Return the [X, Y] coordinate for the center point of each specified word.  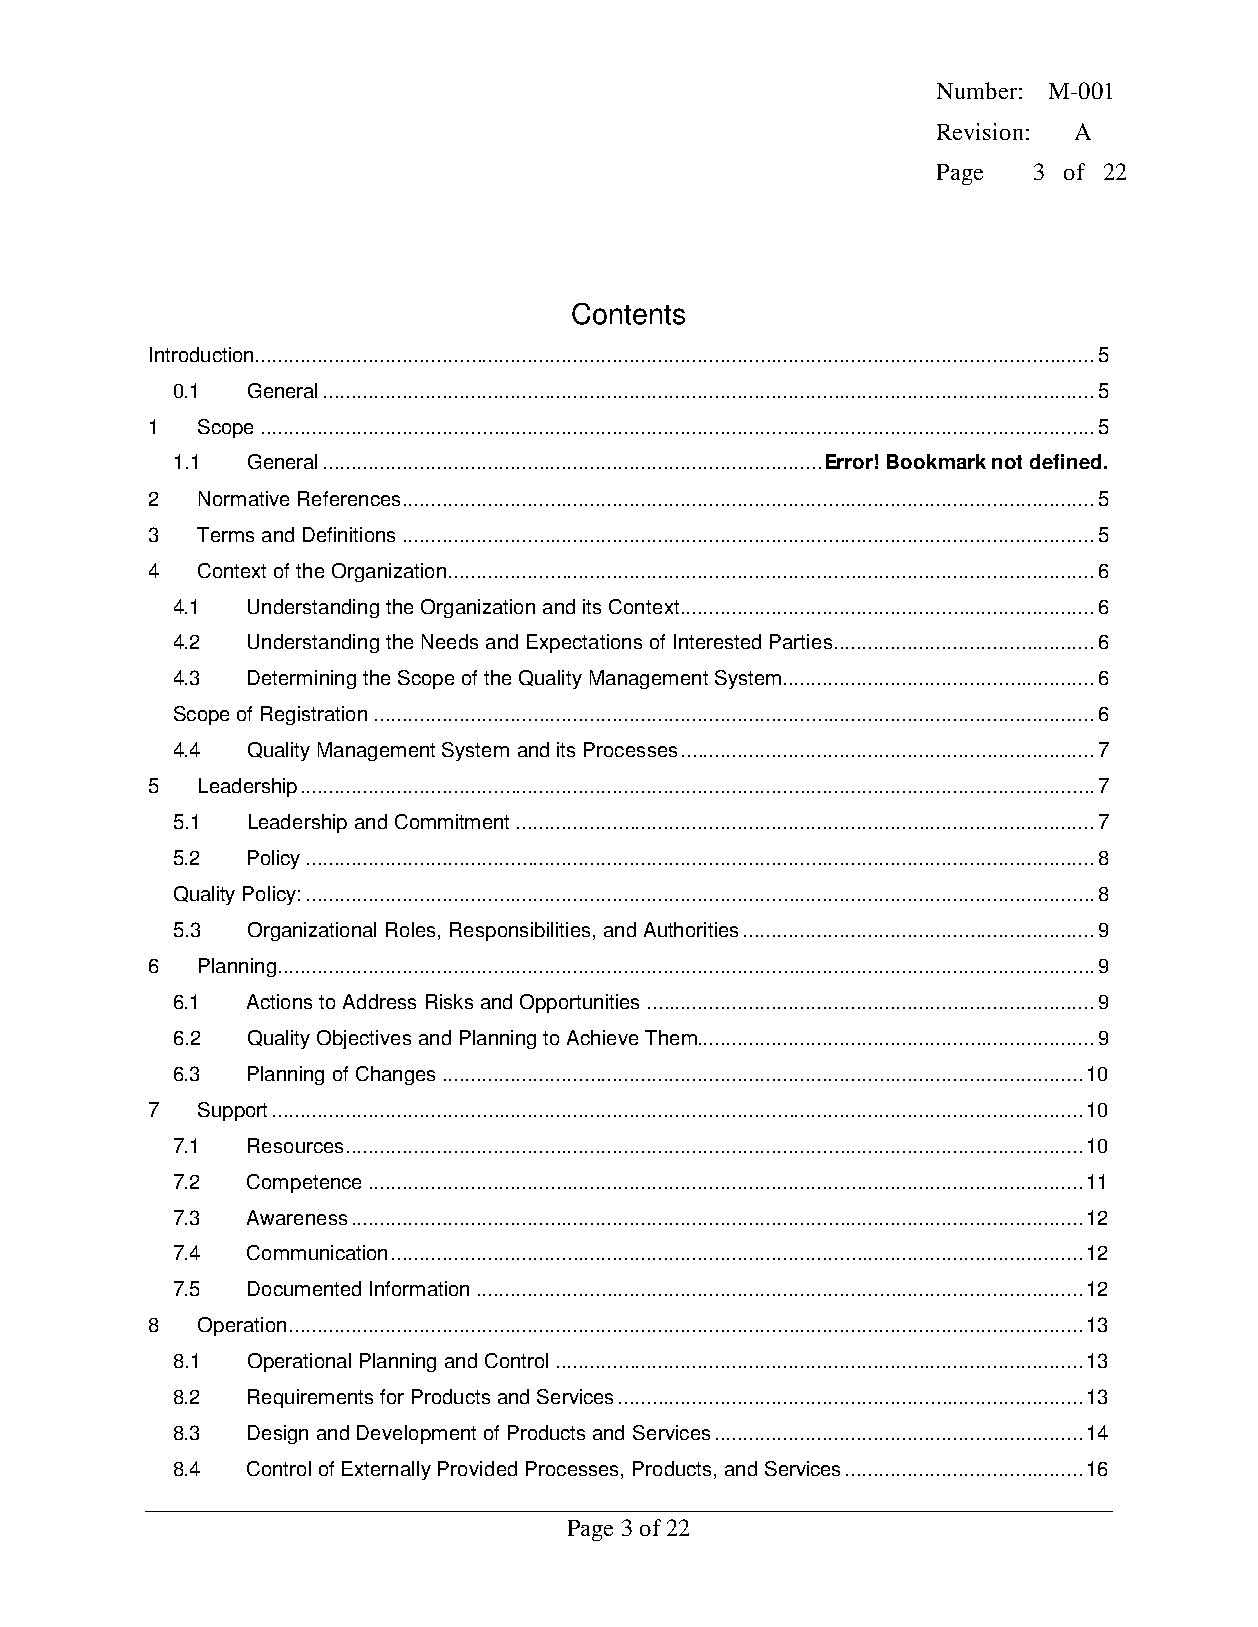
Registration [314, 715]
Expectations [584, 643]
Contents [628, 314]
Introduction [201, 354]
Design [278, 1434]
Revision [980, 131]
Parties [801, 641]
